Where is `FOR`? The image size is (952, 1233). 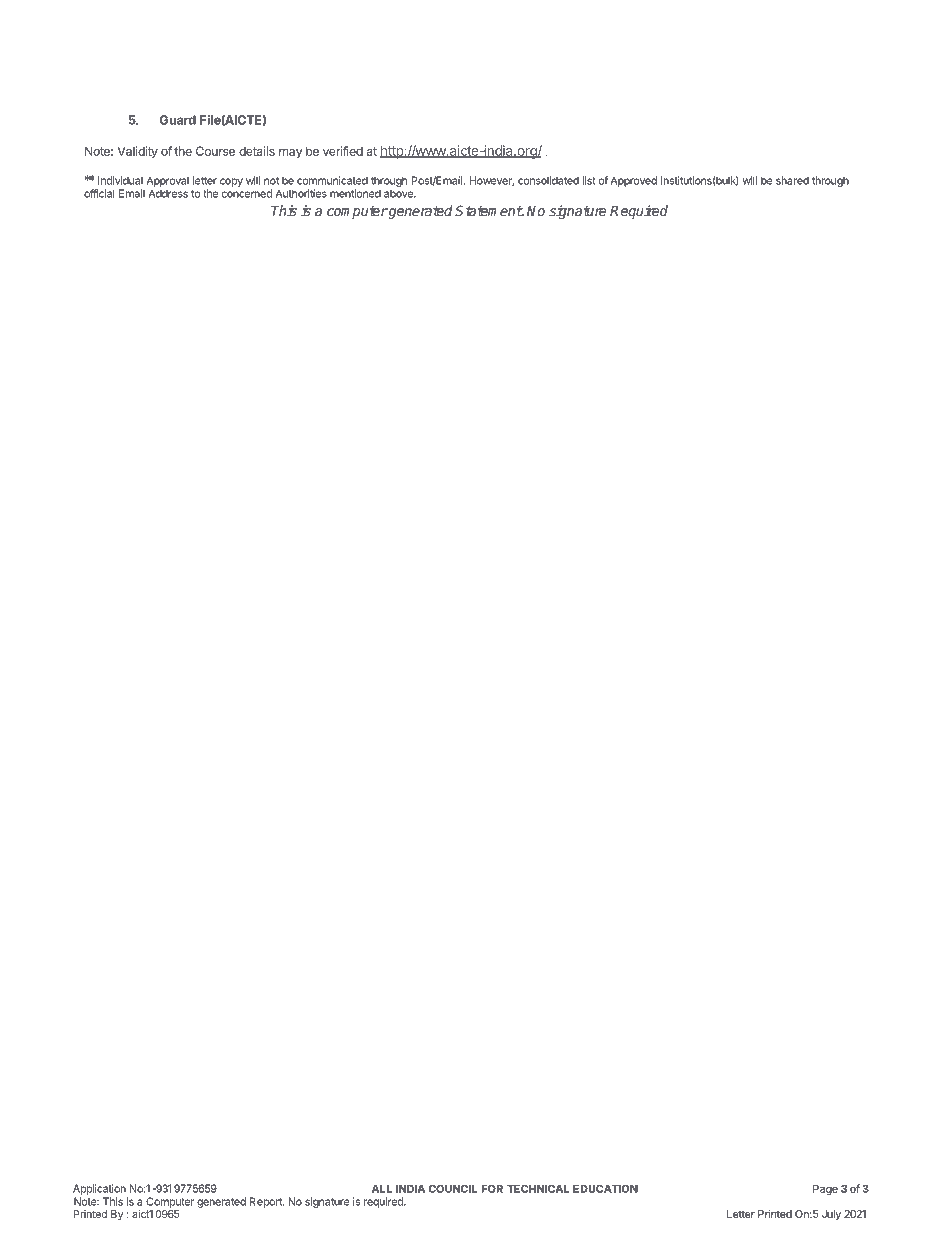
FOR is located at coordinates (492, 1188).
